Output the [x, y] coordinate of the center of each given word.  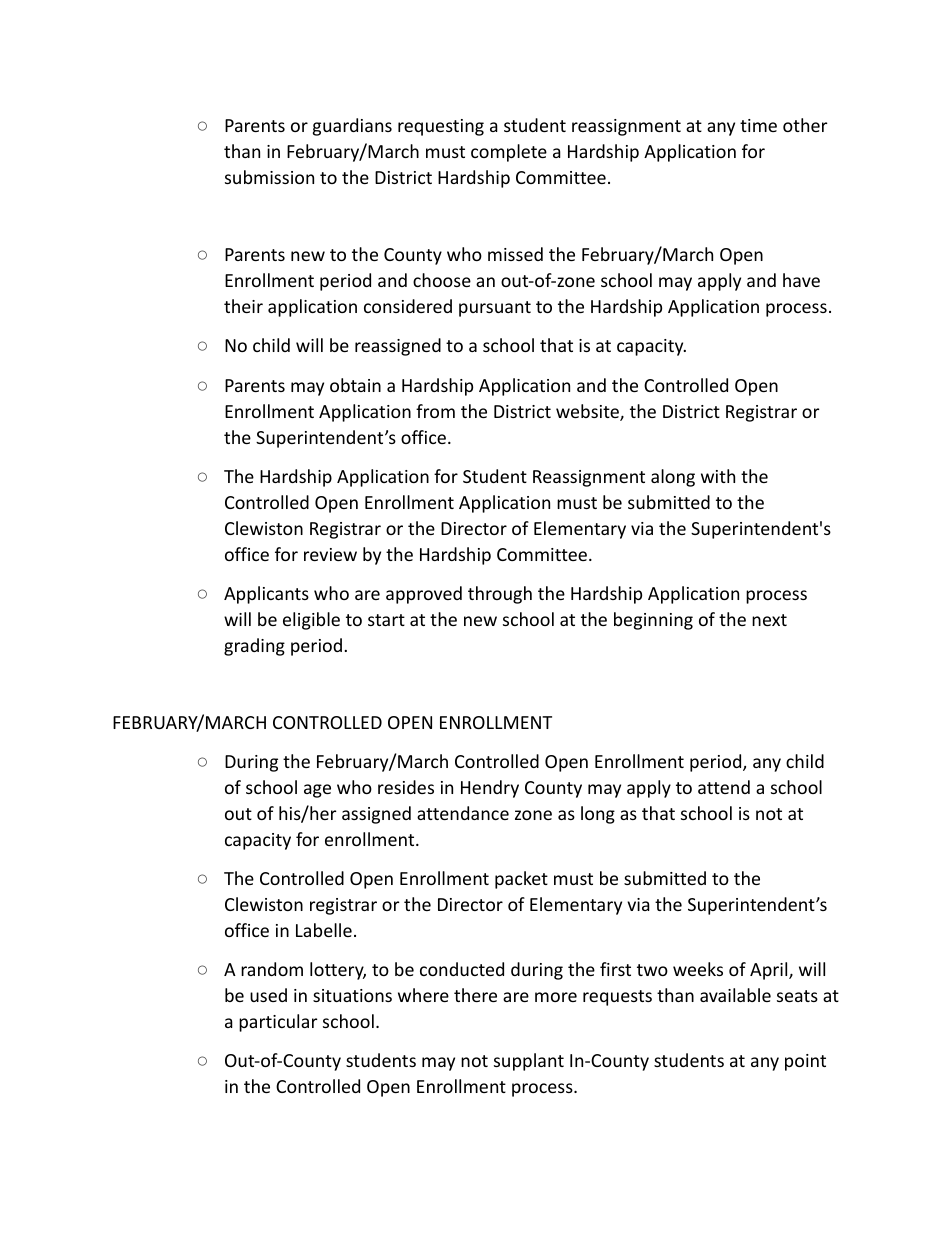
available [735, 995]
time [758, 125]
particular [278, 1023]
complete [509, 153]
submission [269, 177]
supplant [529, 1062]
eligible [311, 621]
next [769, 620]
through [500, 595]
